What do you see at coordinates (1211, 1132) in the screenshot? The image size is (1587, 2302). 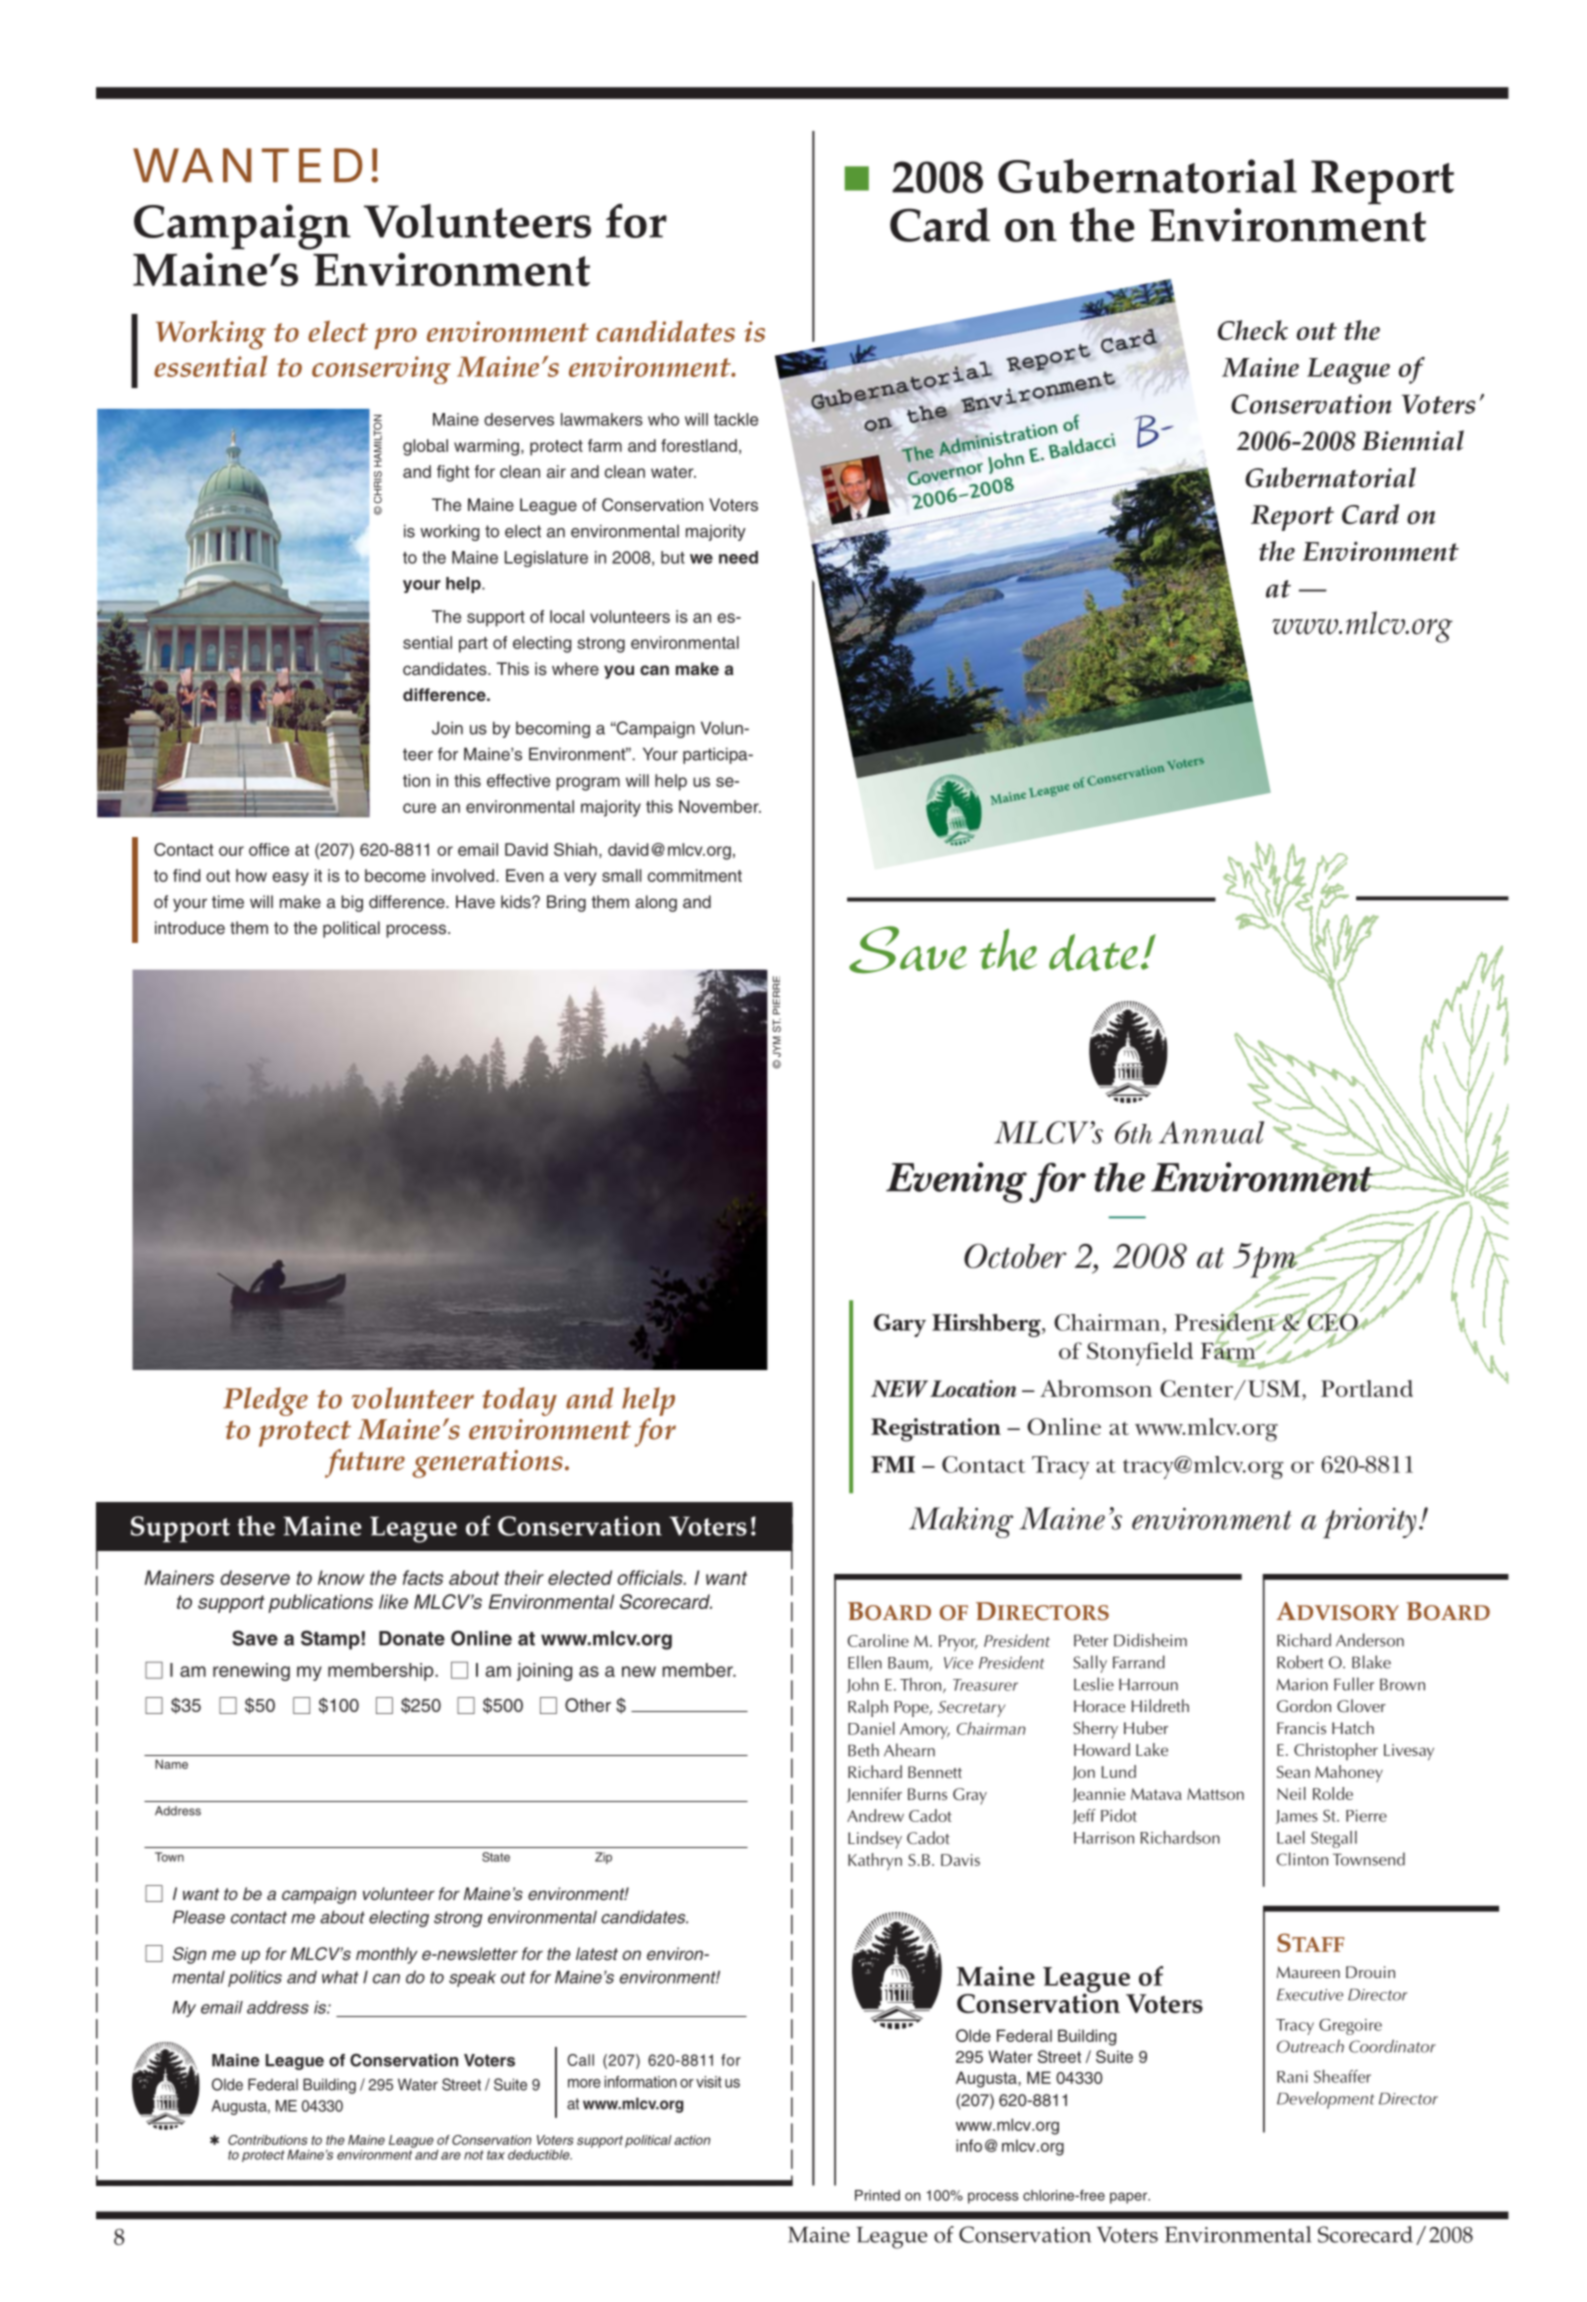 I see `Annual` at bounding box center [1211, 1132].
